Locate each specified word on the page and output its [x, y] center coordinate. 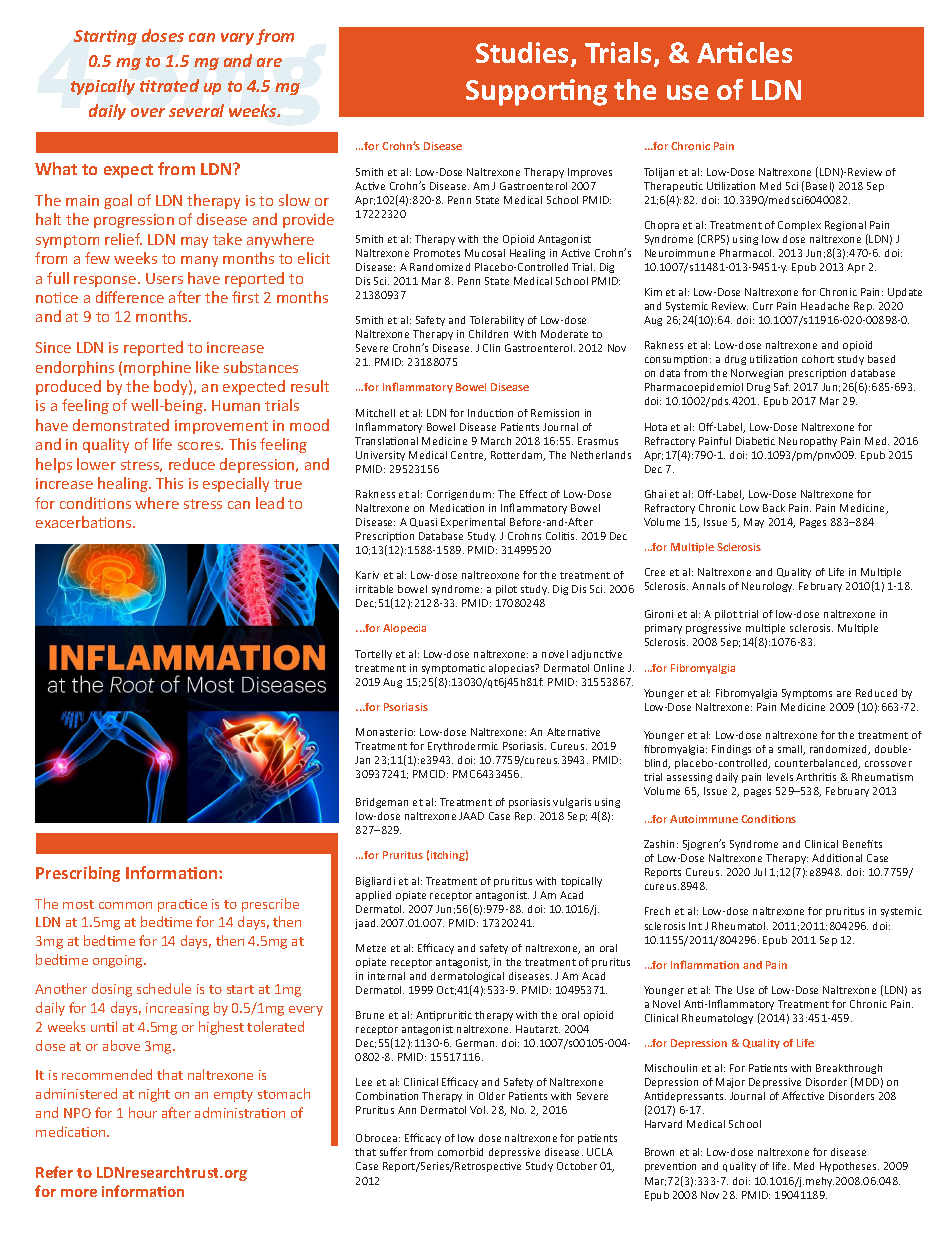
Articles [744, 52]
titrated [169, 85]
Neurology [768, 587]
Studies [524, 54]
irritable [374, 589]
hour [143, 1112]
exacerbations [85, 522]
